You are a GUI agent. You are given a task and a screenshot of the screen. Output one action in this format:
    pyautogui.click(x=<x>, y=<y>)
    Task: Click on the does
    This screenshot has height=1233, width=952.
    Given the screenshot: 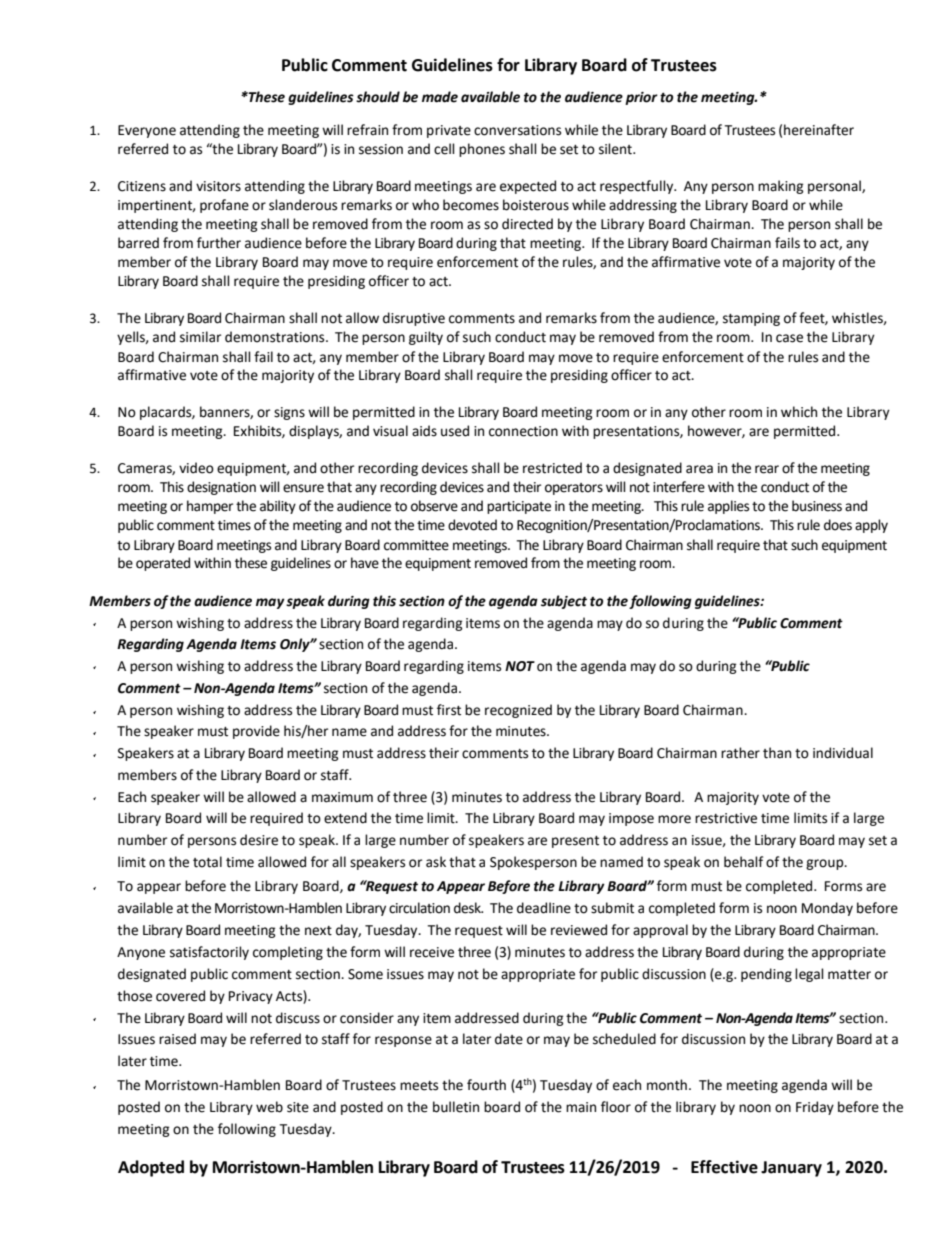 What is the action you would take?
    pyautogui.click(x=838, y=525)
